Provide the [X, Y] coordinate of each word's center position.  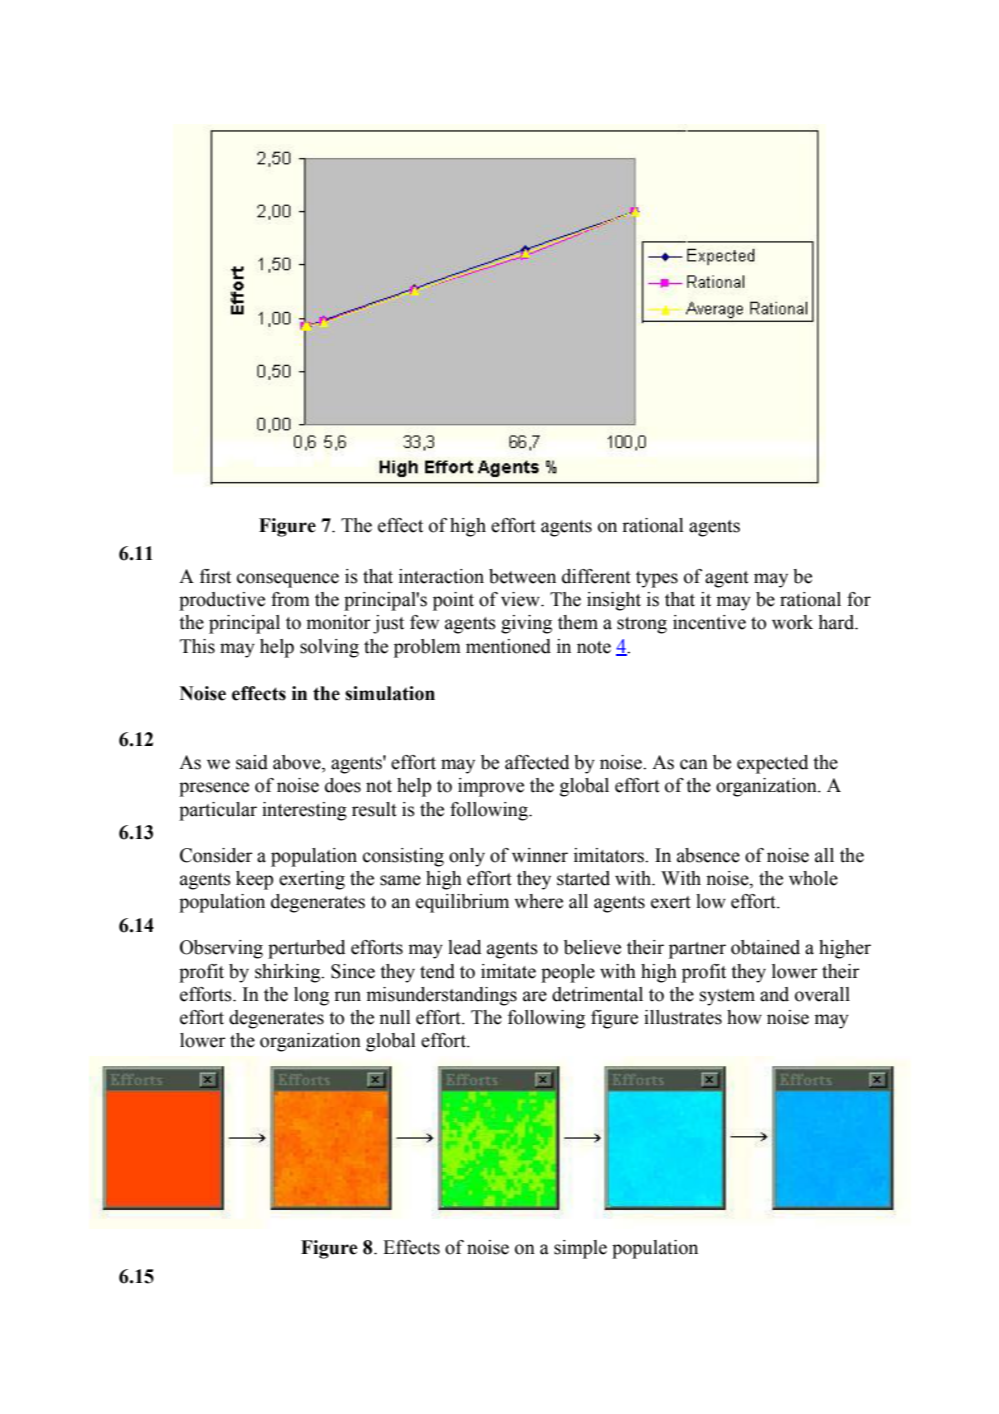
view [521, 599]
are [535, 996]
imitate [508, 971]
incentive [709, 622]
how [744, 1017]
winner [540, 855]
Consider [216, 855]
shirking [289, 973]
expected [772, 764]
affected [537, 762]
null [395, 1017]
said [252, 762]
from [290, 599]
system [727, 997]
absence [708, 855]
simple [580, 1249]
